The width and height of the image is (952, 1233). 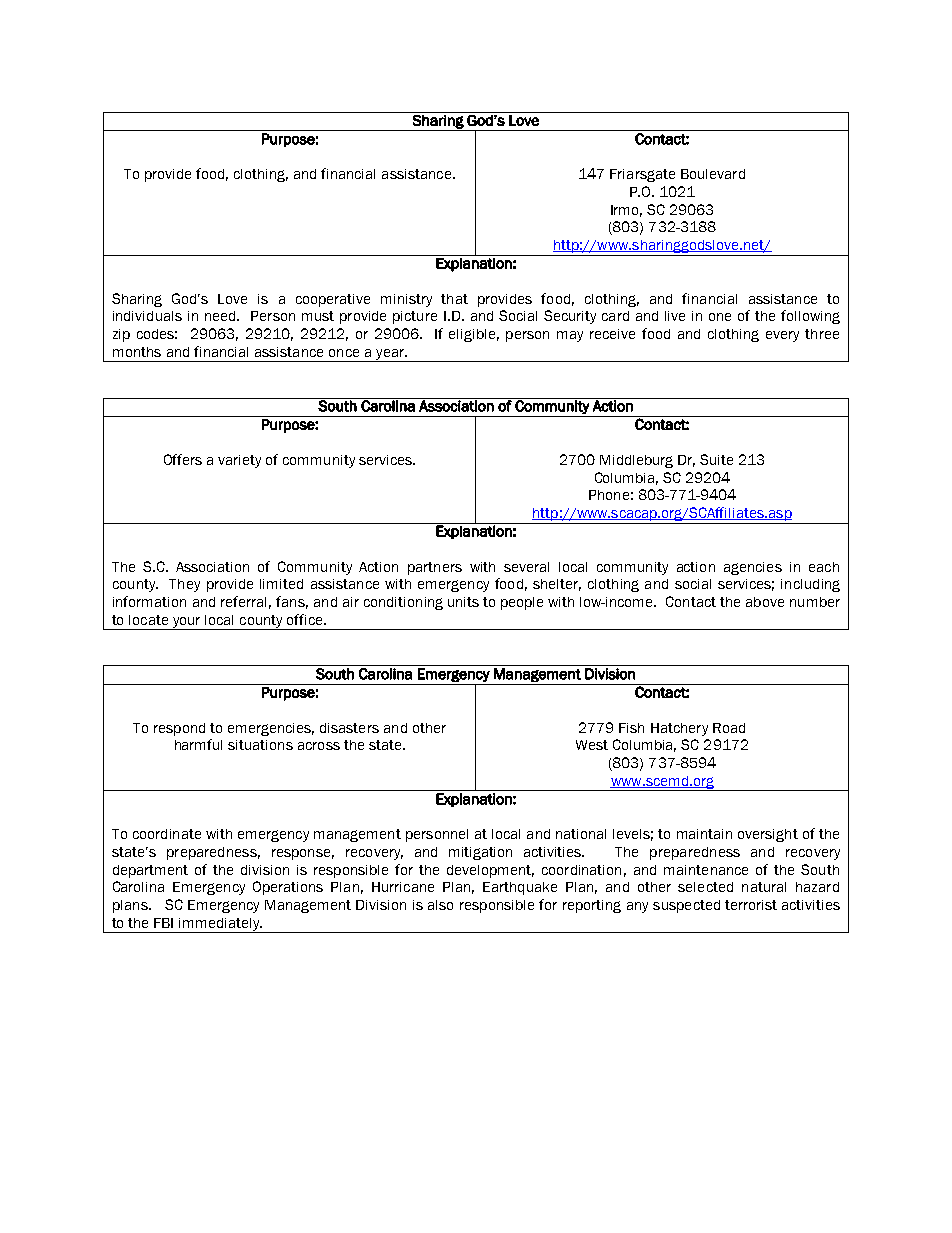 I want to click on FBI, so click(x=163, y=923).
